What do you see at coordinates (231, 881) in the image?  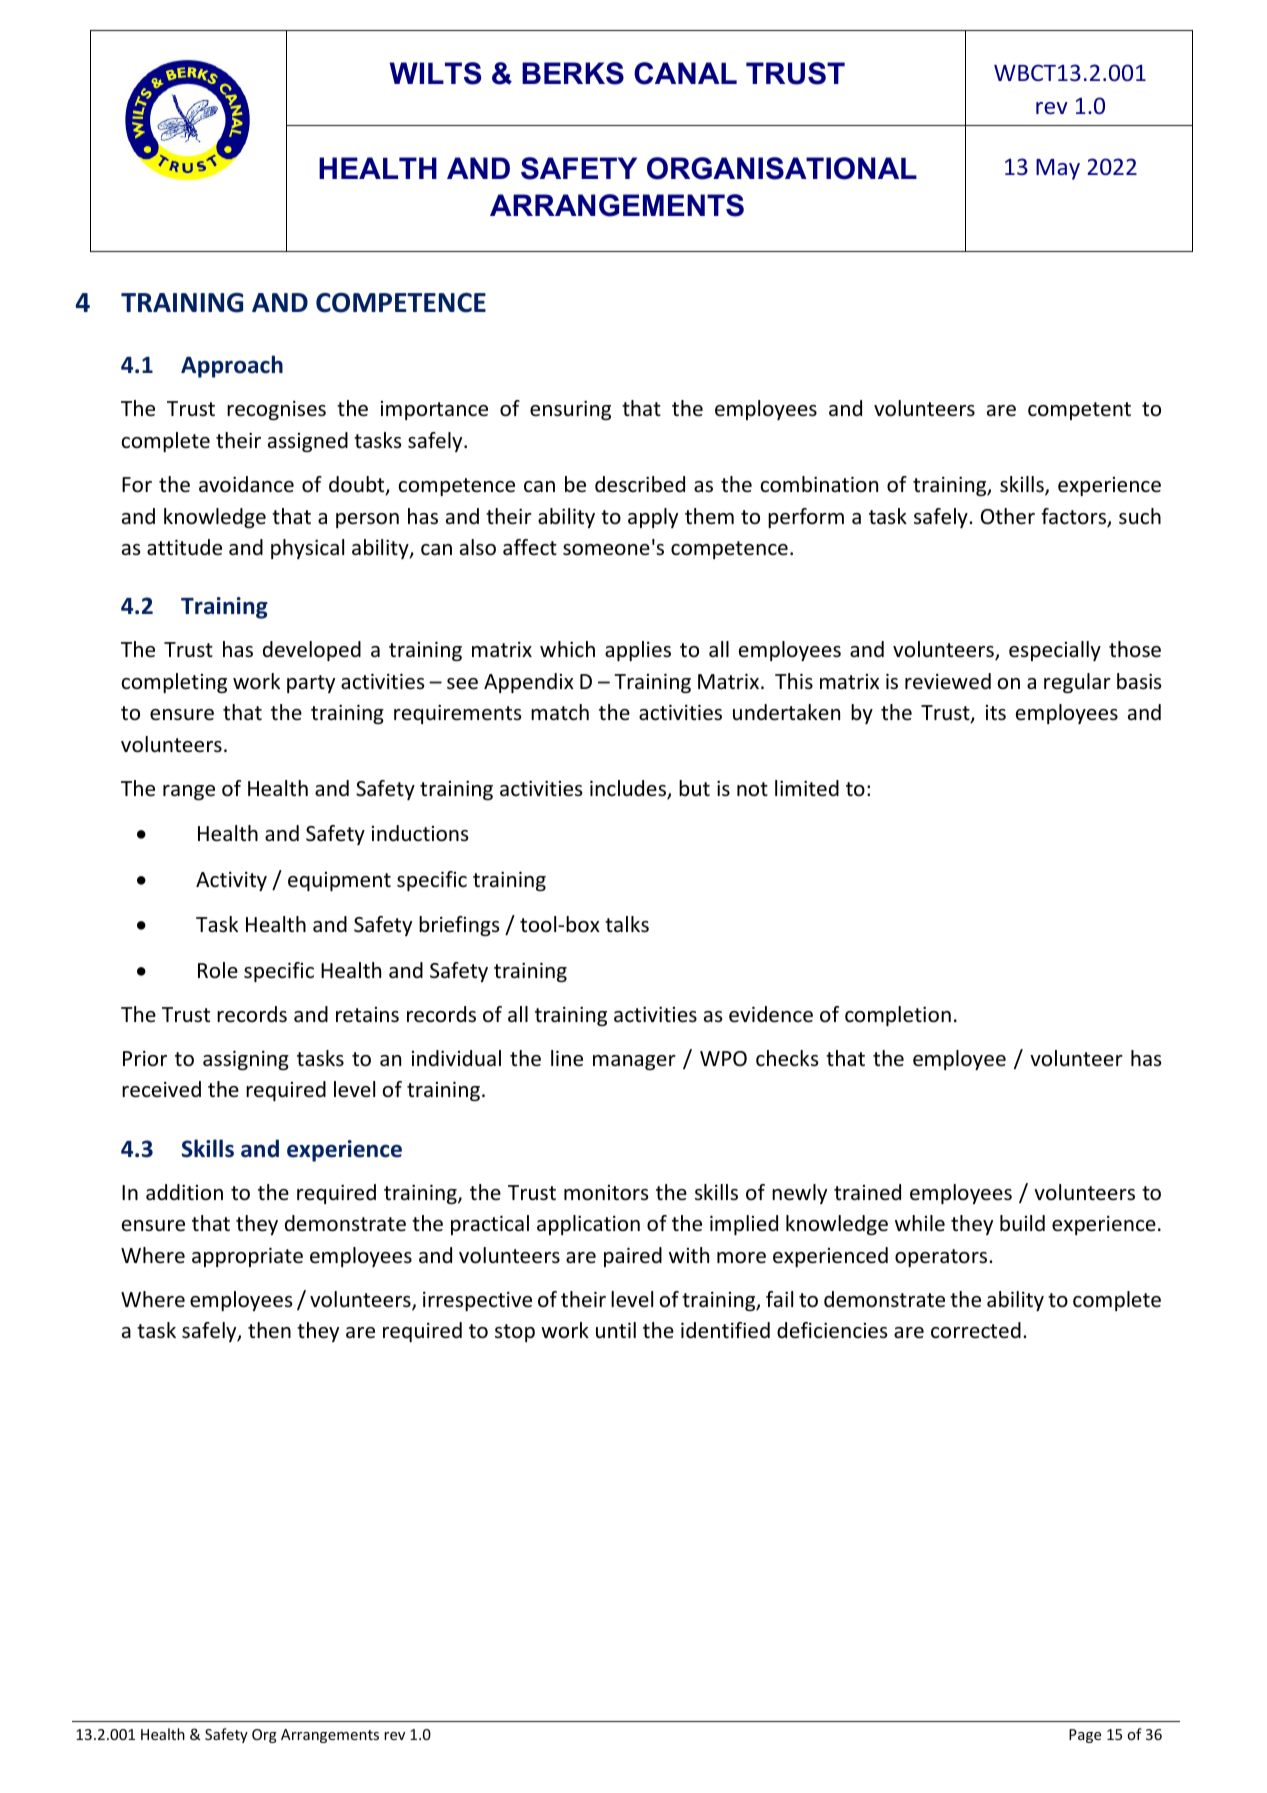 I see `Activity` at bounding box center [231, 881].
